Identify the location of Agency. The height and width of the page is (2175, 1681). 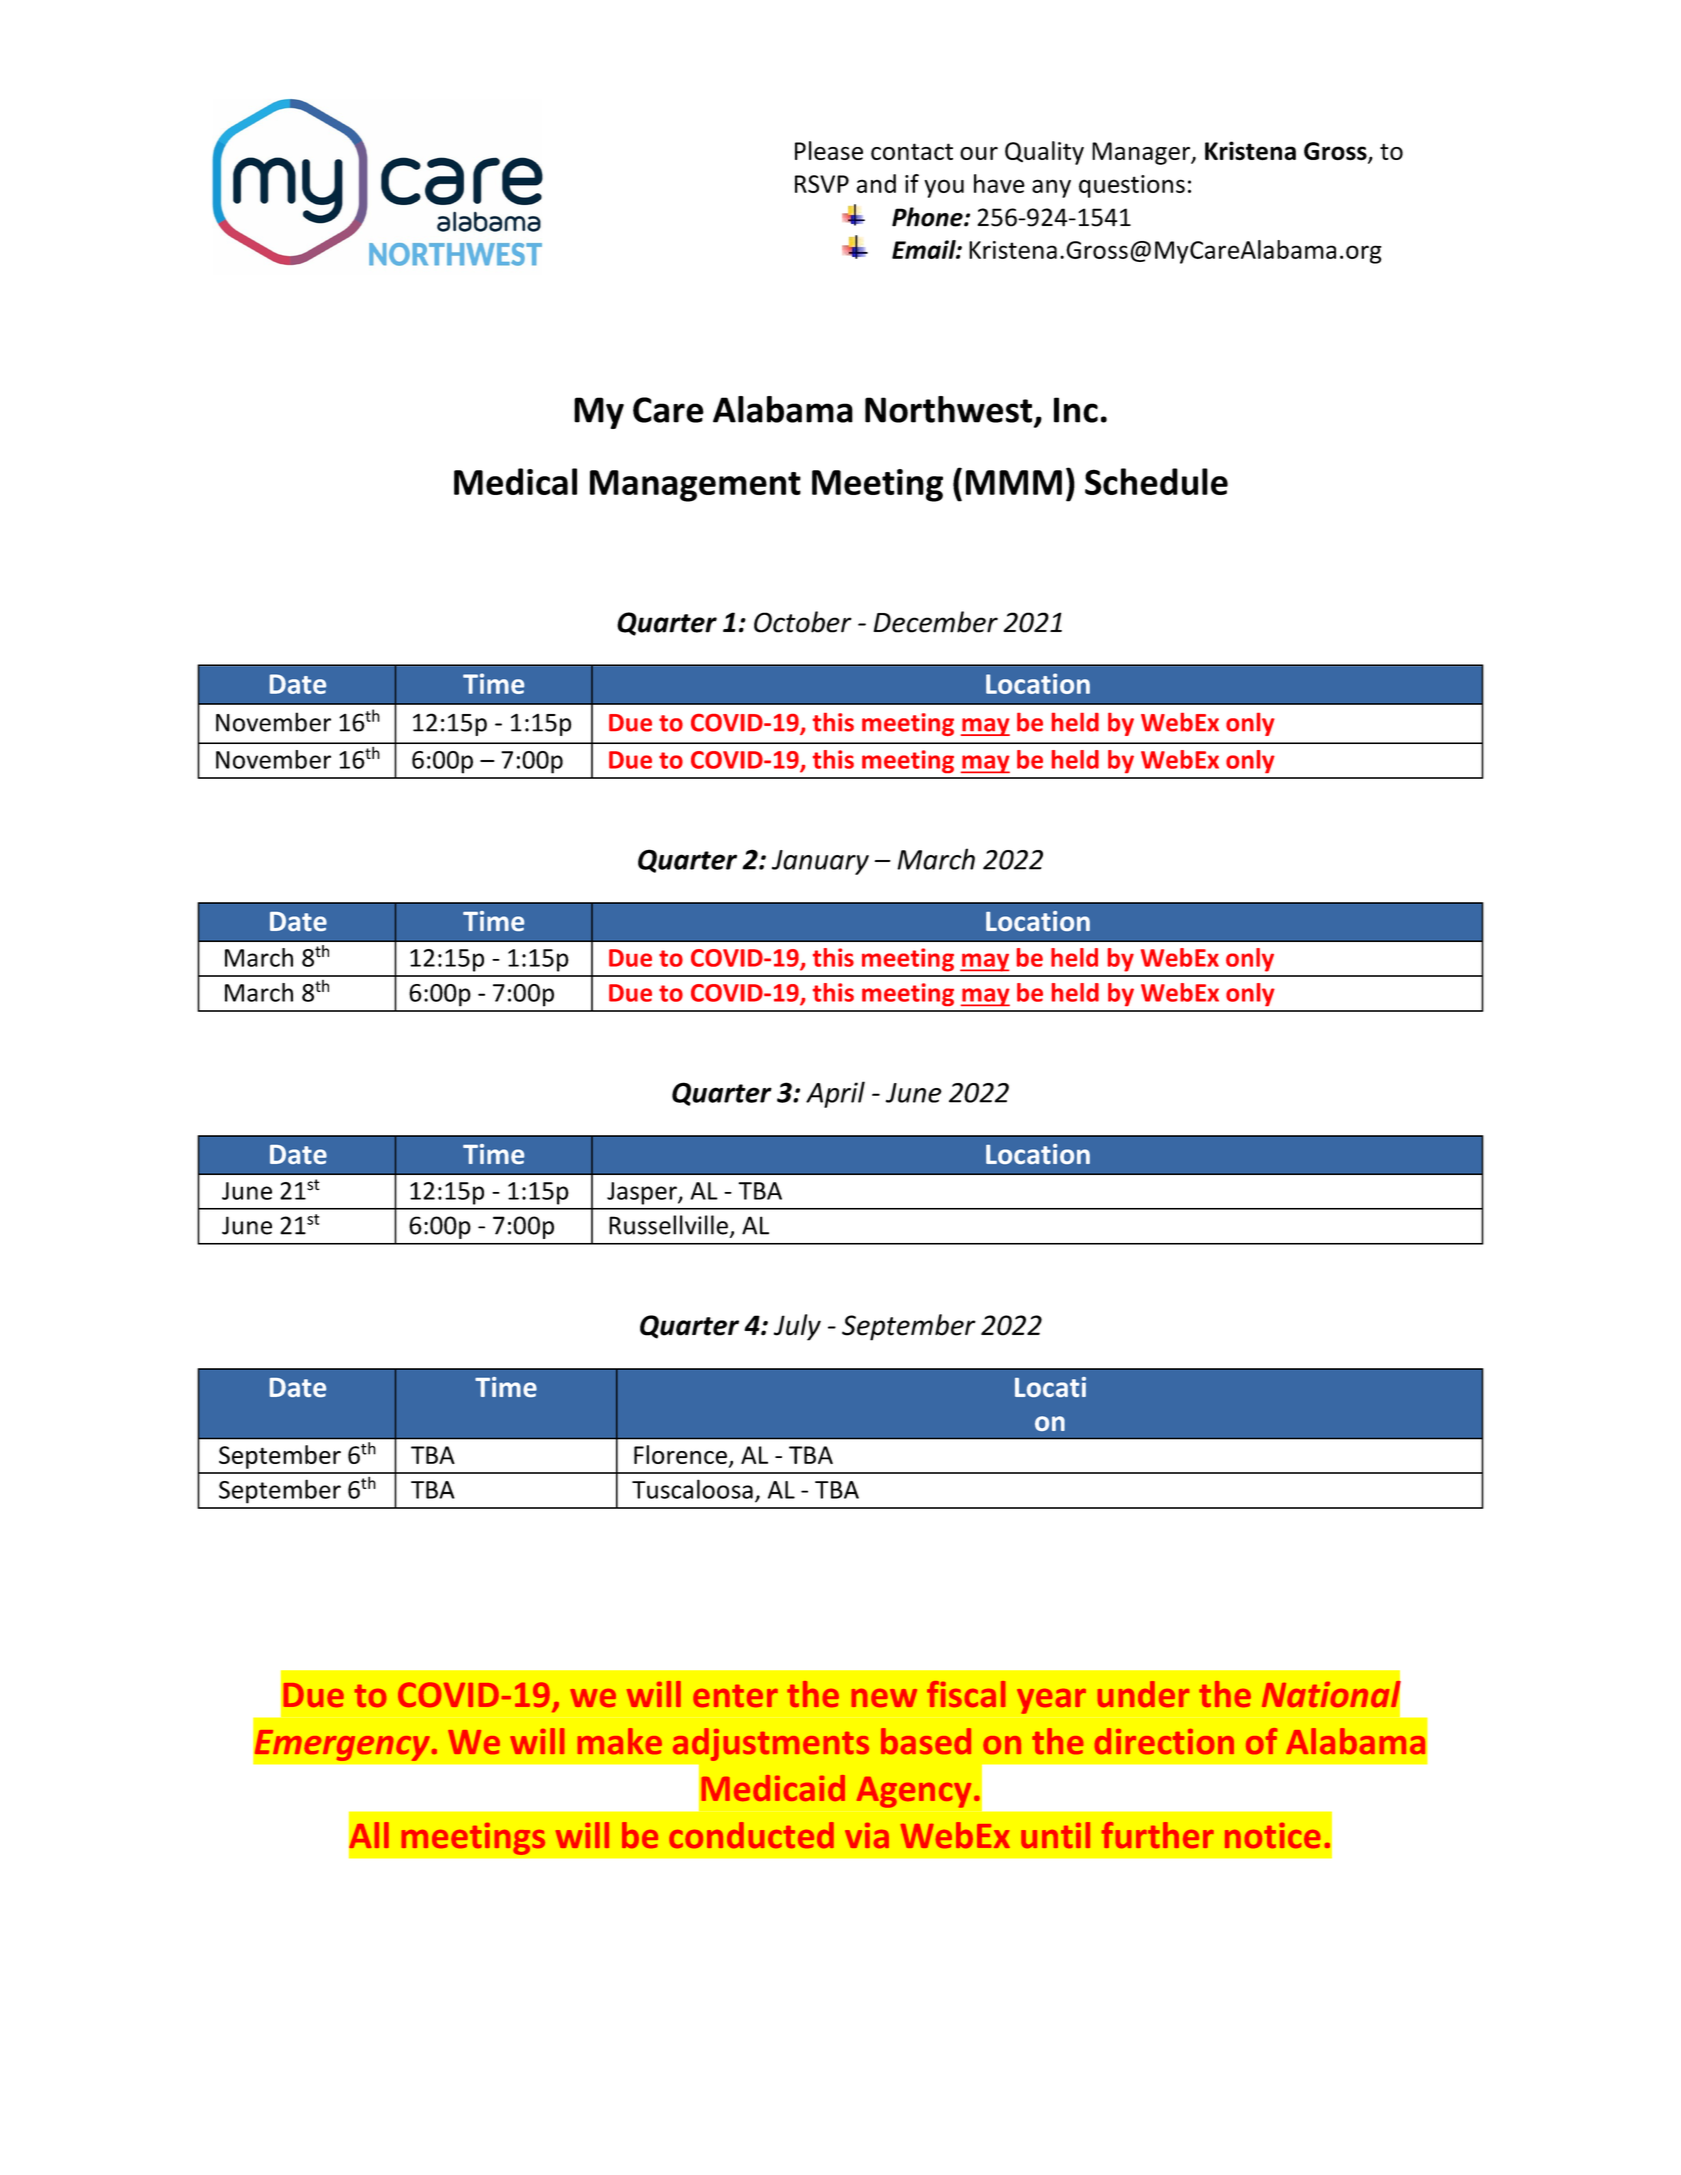
(914, 1792).
